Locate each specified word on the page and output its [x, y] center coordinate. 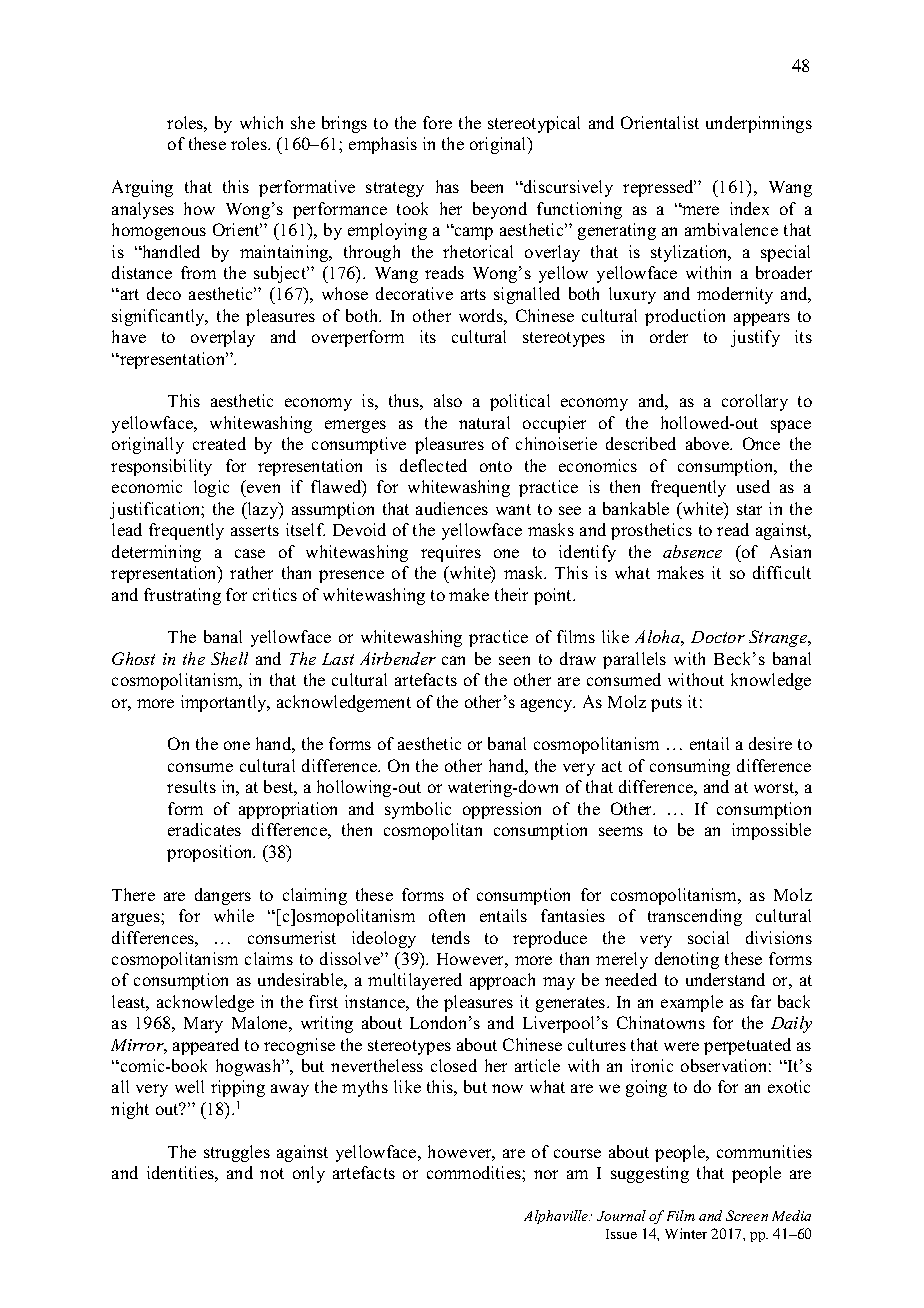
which [261, 122]
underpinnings [759, 124]
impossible [771, 831]
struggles [237, 1153]
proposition [211, 853]
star [749, 509]
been [487, 186]
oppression [502, 810]
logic [211, 488]
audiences [452, 508]
